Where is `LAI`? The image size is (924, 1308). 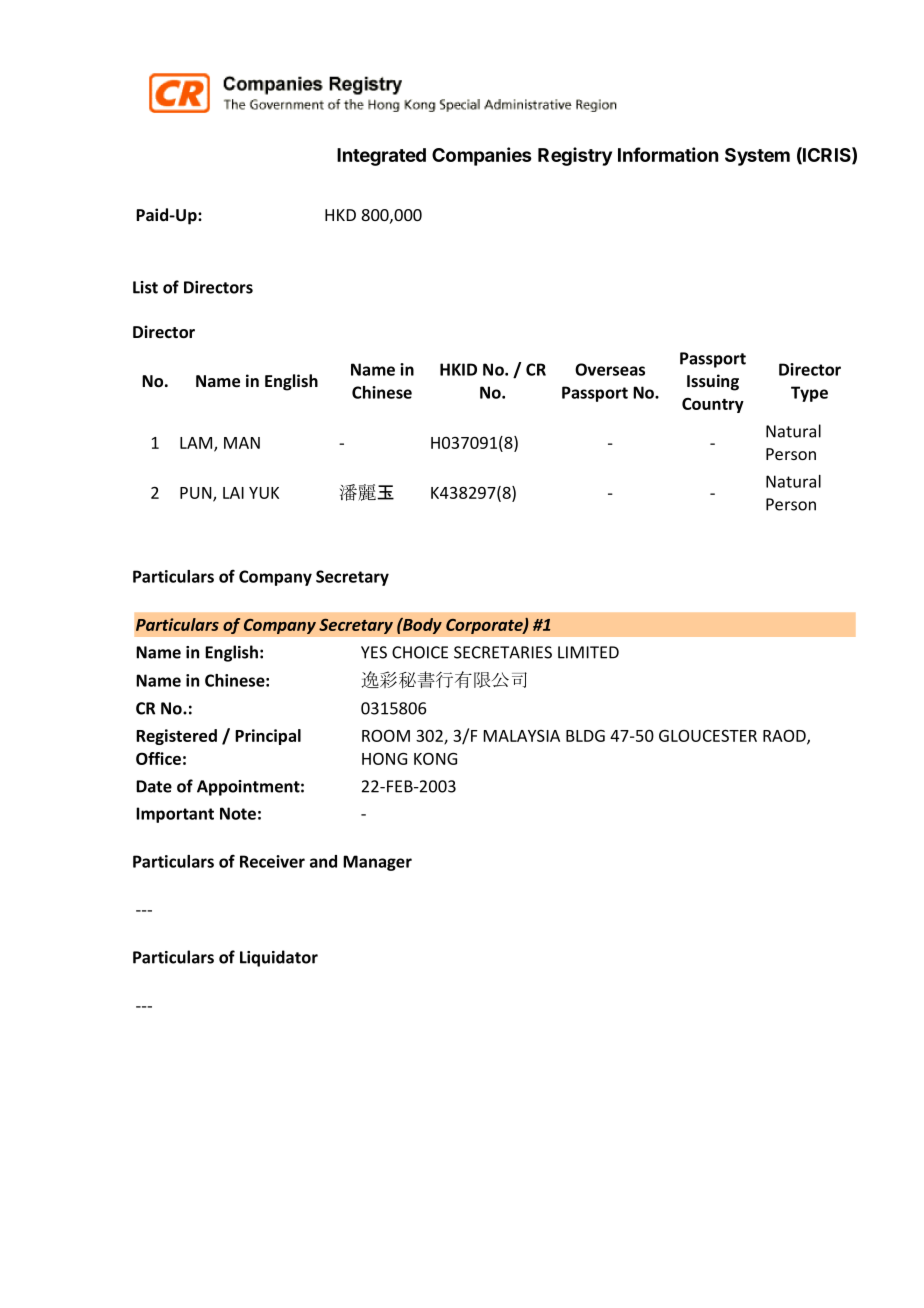
LAI is located at coordinates (233, 493).
